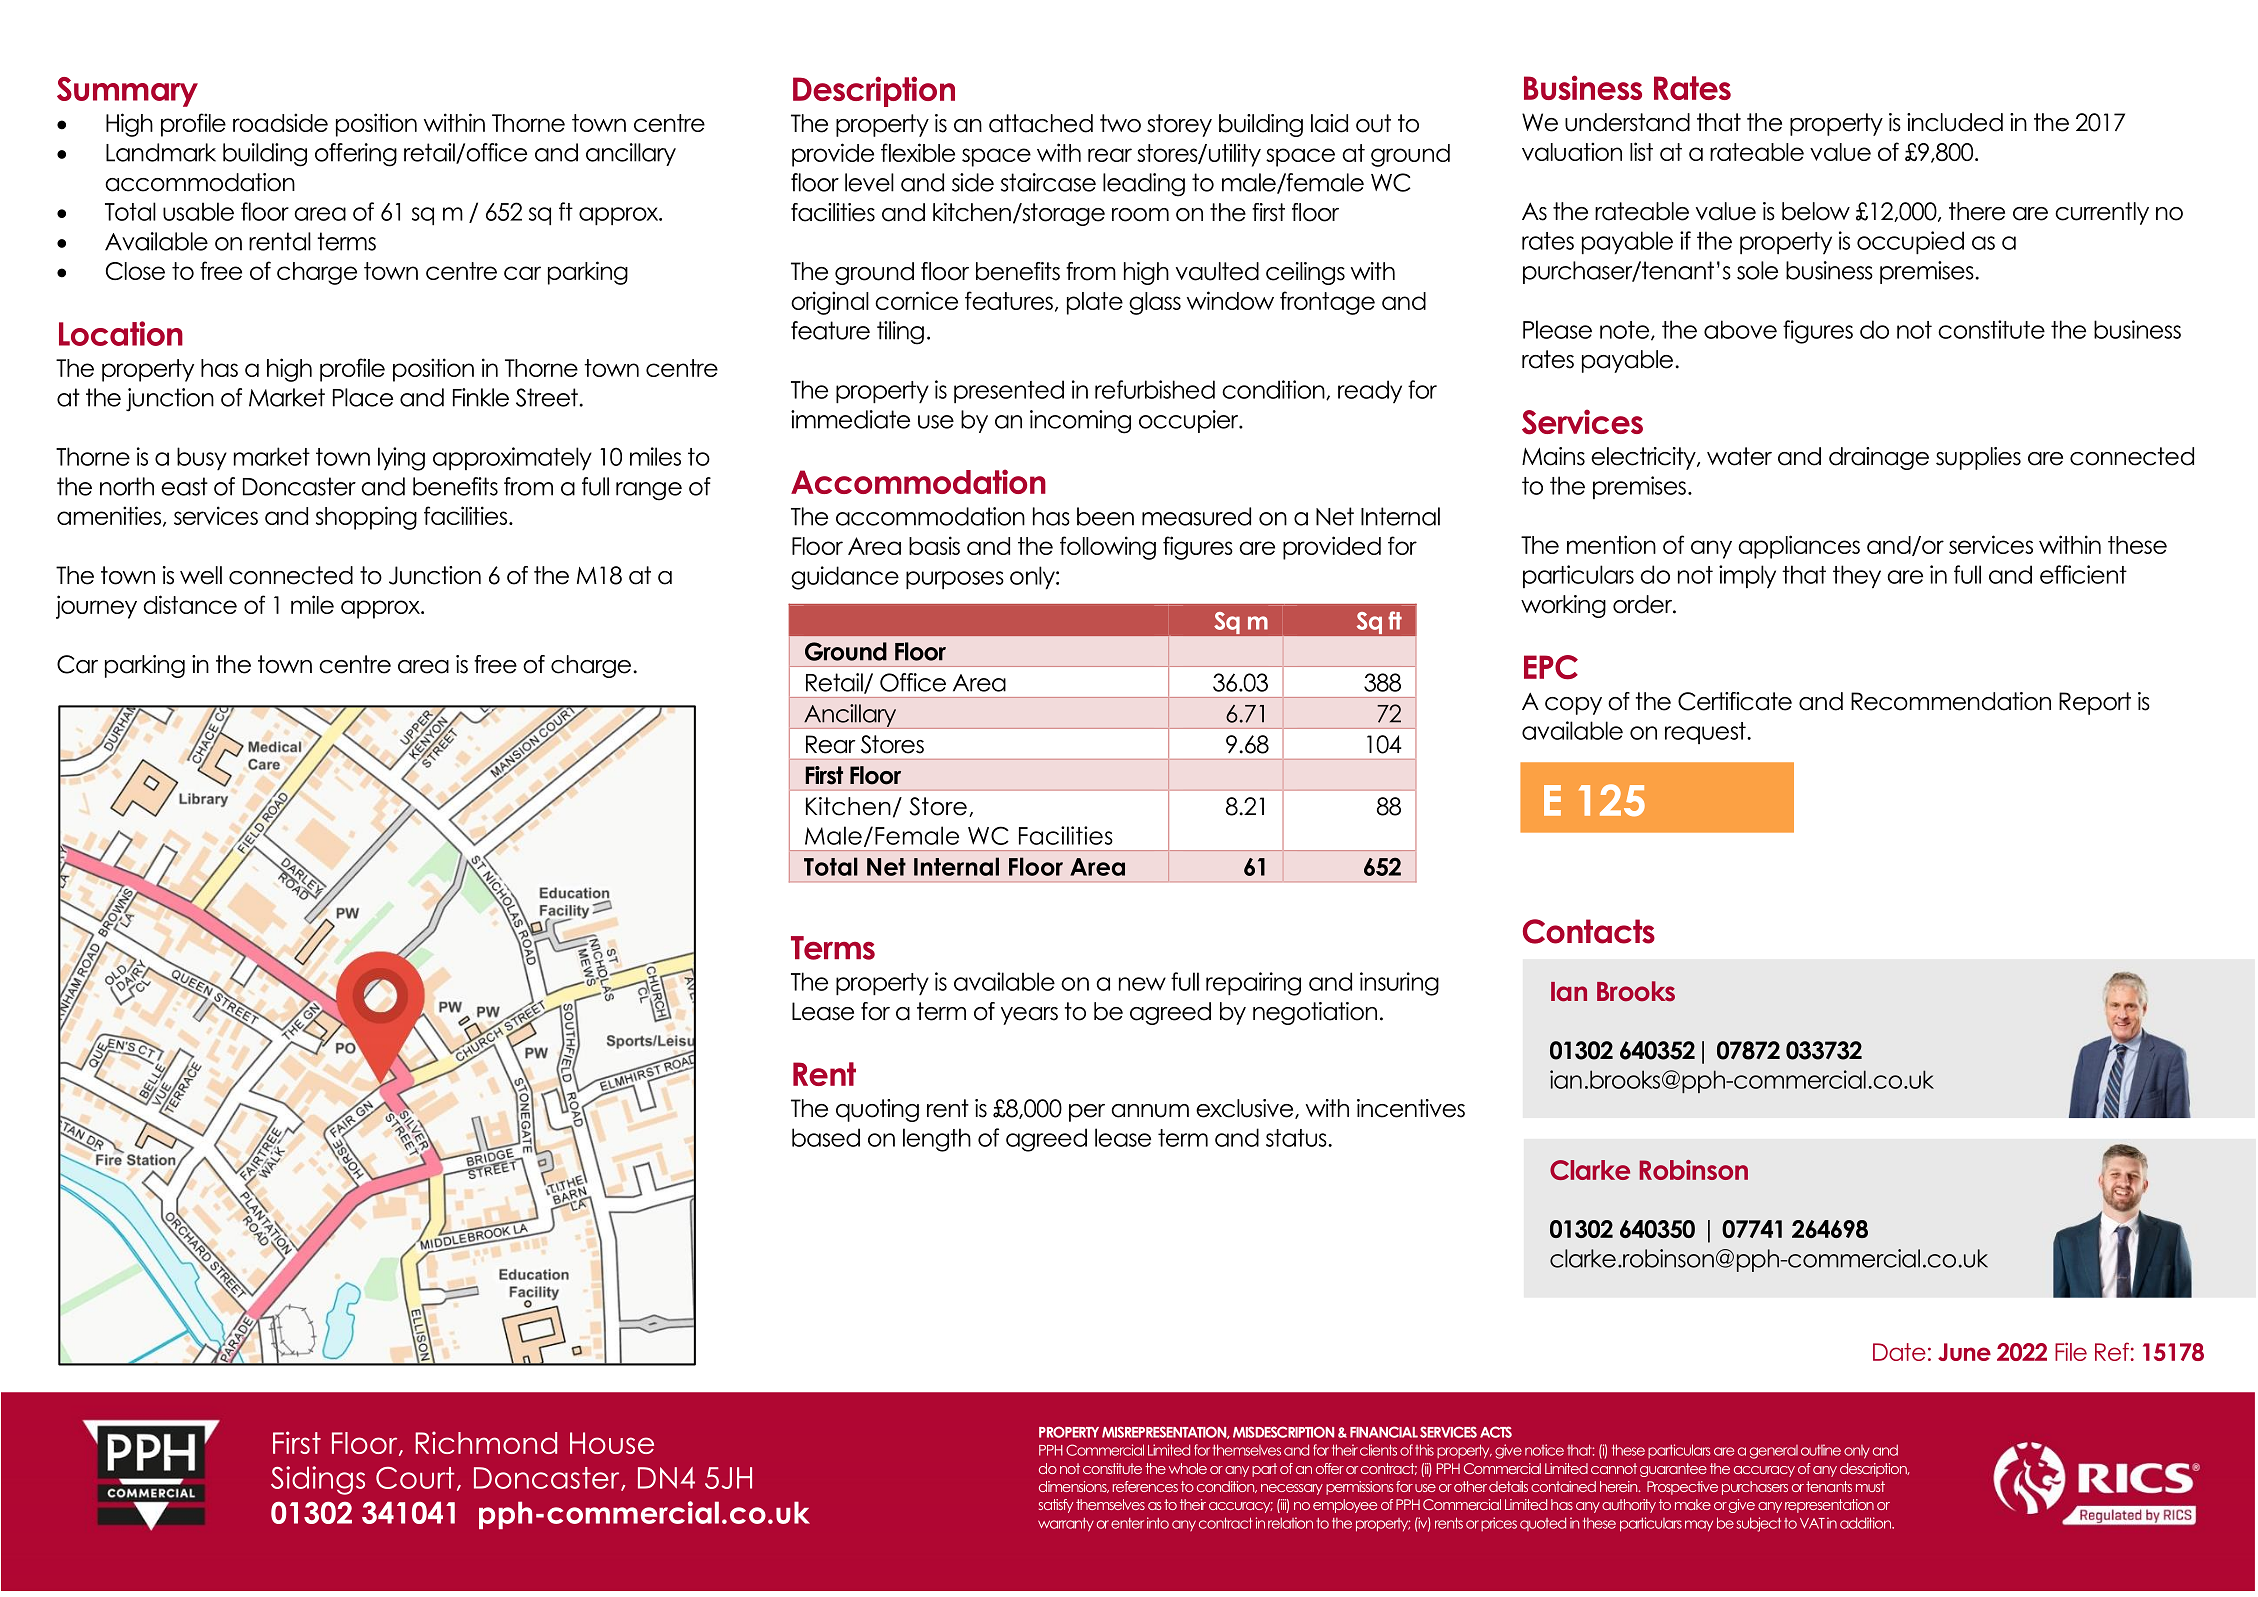 Image resolution: width=2258 pixels, height=1597 pixels. Describe the element at coordinates (161, 152) in the screenshot. I see `Landmark` at that location.
